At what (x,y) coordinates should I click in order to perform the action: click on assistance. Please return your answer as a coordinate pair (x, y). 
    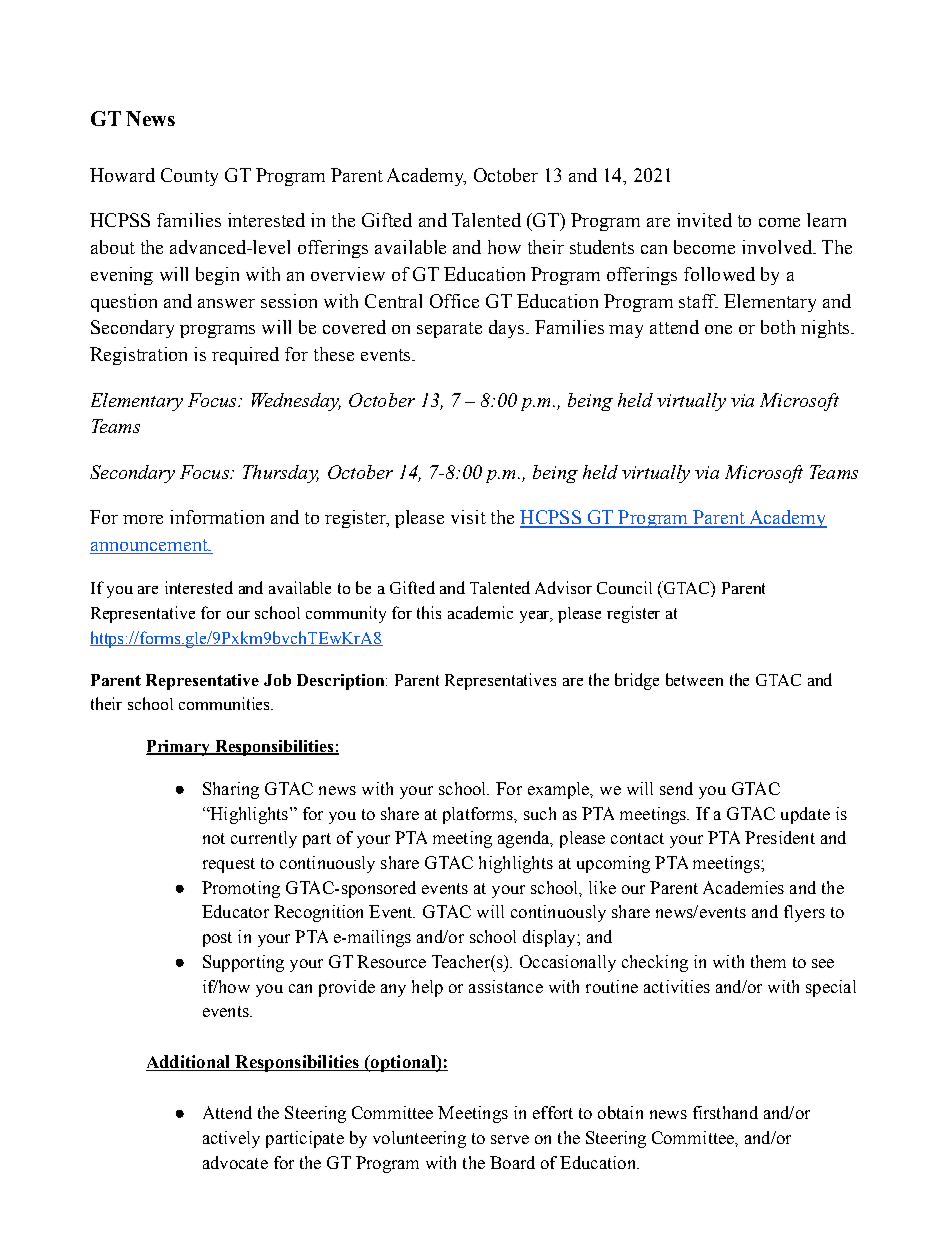
    Looking at the image, I should click on (506, 986).
